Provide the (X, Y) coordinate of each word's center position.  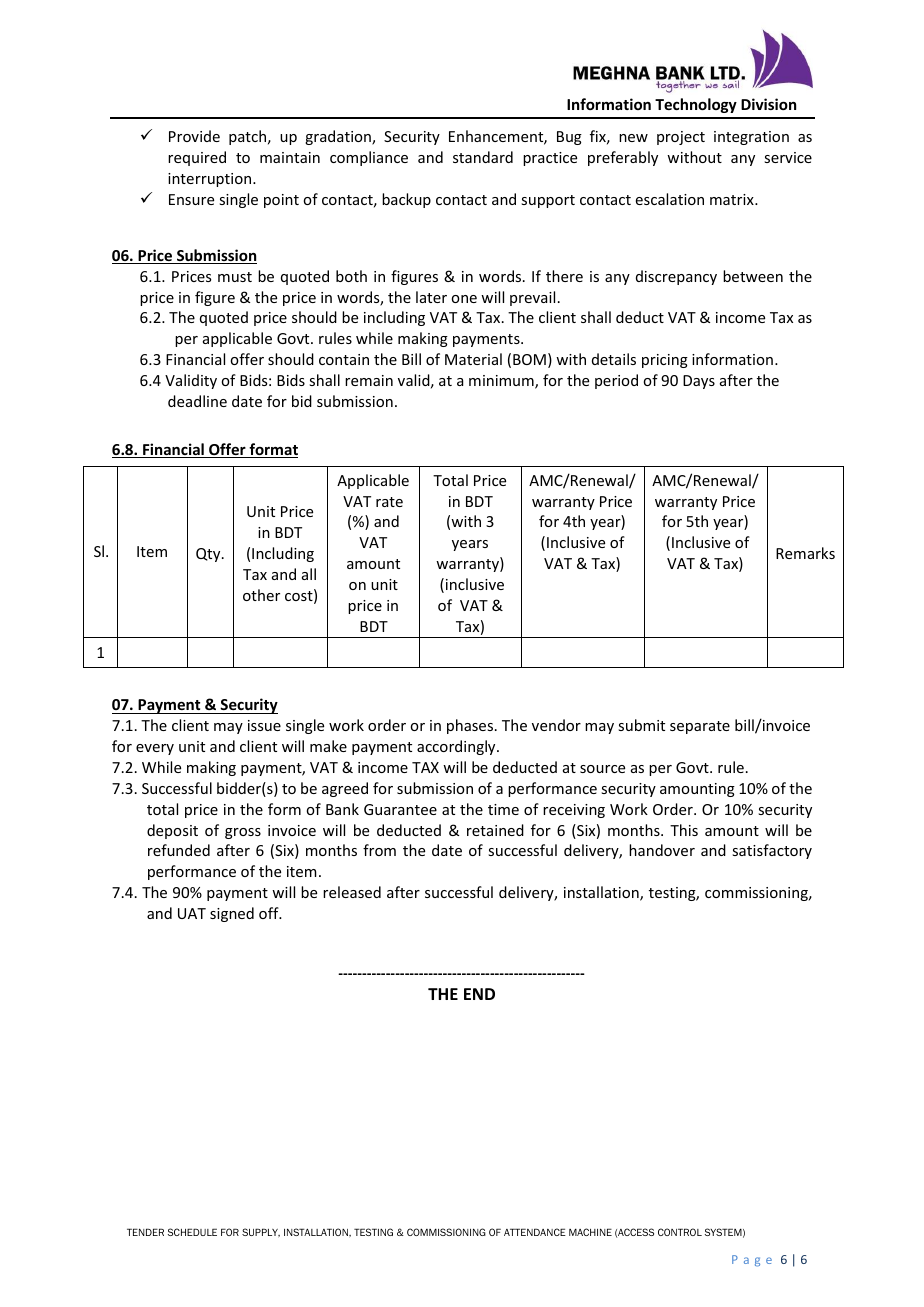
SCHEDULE (192, 1232)
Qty (209, 555)
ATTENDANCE (535, 1232)
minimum (502, 382)
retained (495, 830)
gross (243, 833)
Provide (194, 136)
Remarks (805, 553)
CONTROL (680, 1232)
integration (751, 138)
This (684, 830)
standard (483, 157)
